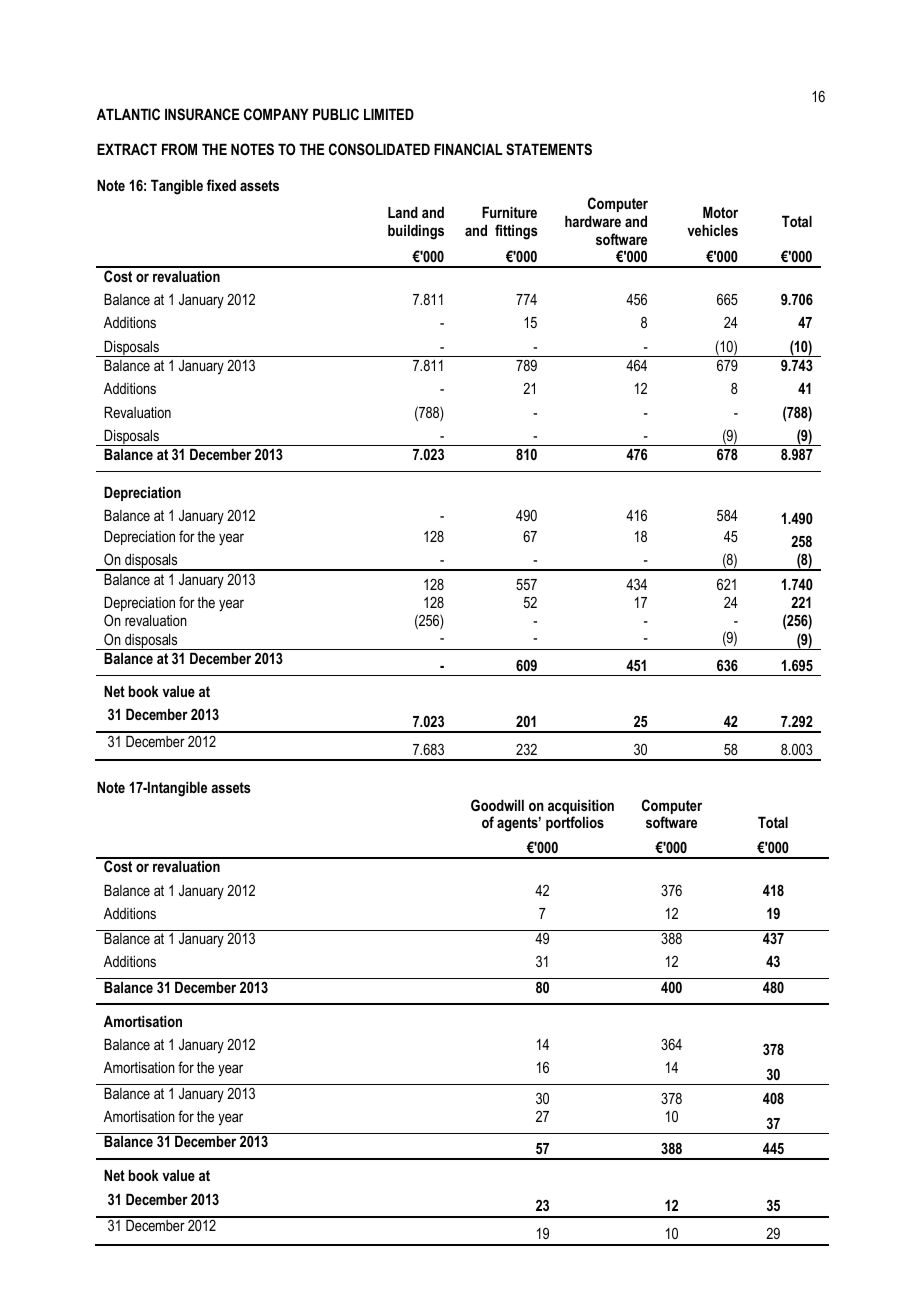 Image resolution: width=924 pixels, height=1308 pixels. I want to click on buildings, so click(416, 232).
